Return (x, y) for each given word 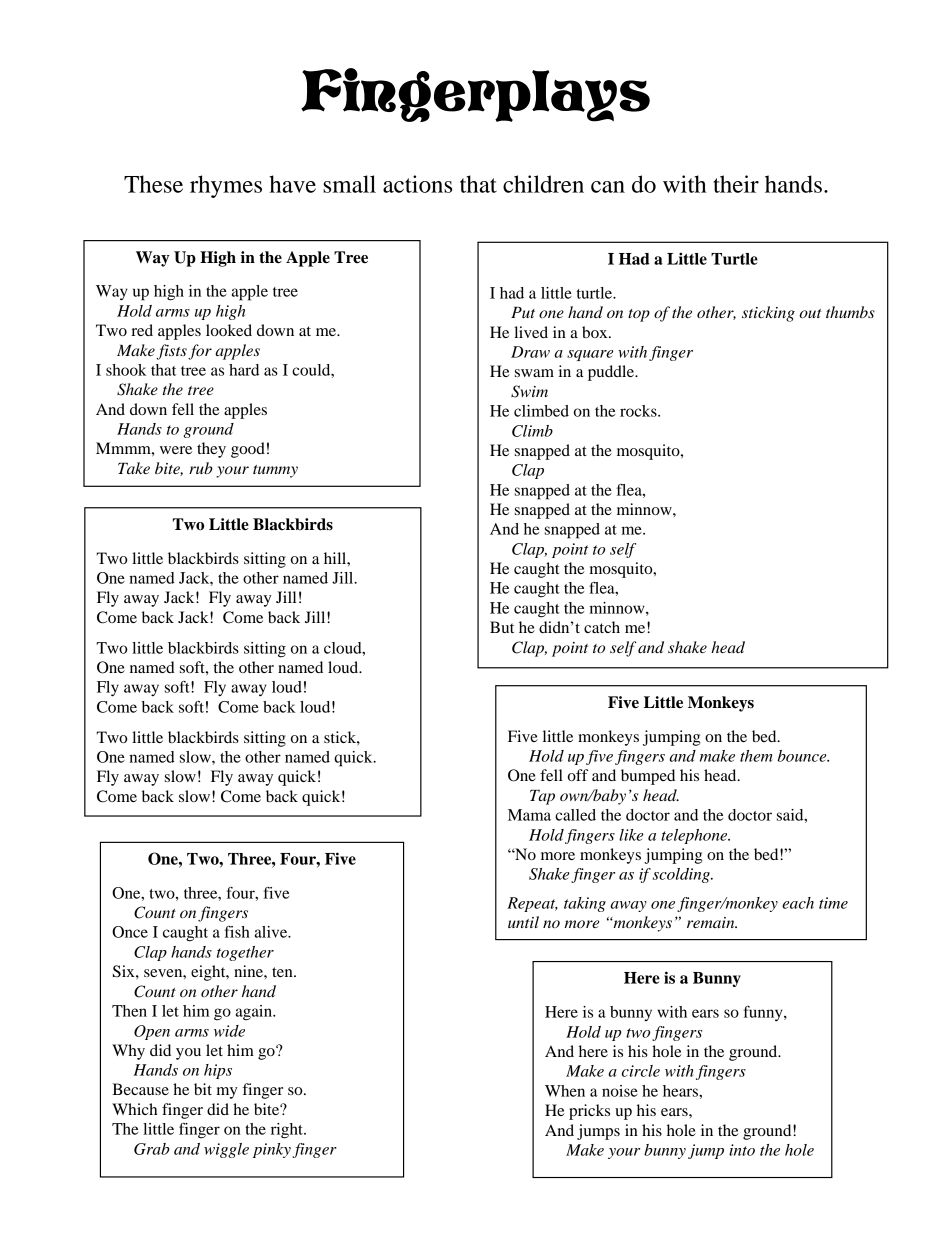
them (756, 756)
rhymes (226, 186)
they (211, 450)
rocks (639, 411)
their (736, 184)
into (742, 1150)
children (543, 184)
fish (237, 932)
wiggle (226, 1150)
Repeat (532, 904)
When (565, 1091)
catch (602, 627)
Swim (529, 391)
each (798, 903)
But (502, 627)
